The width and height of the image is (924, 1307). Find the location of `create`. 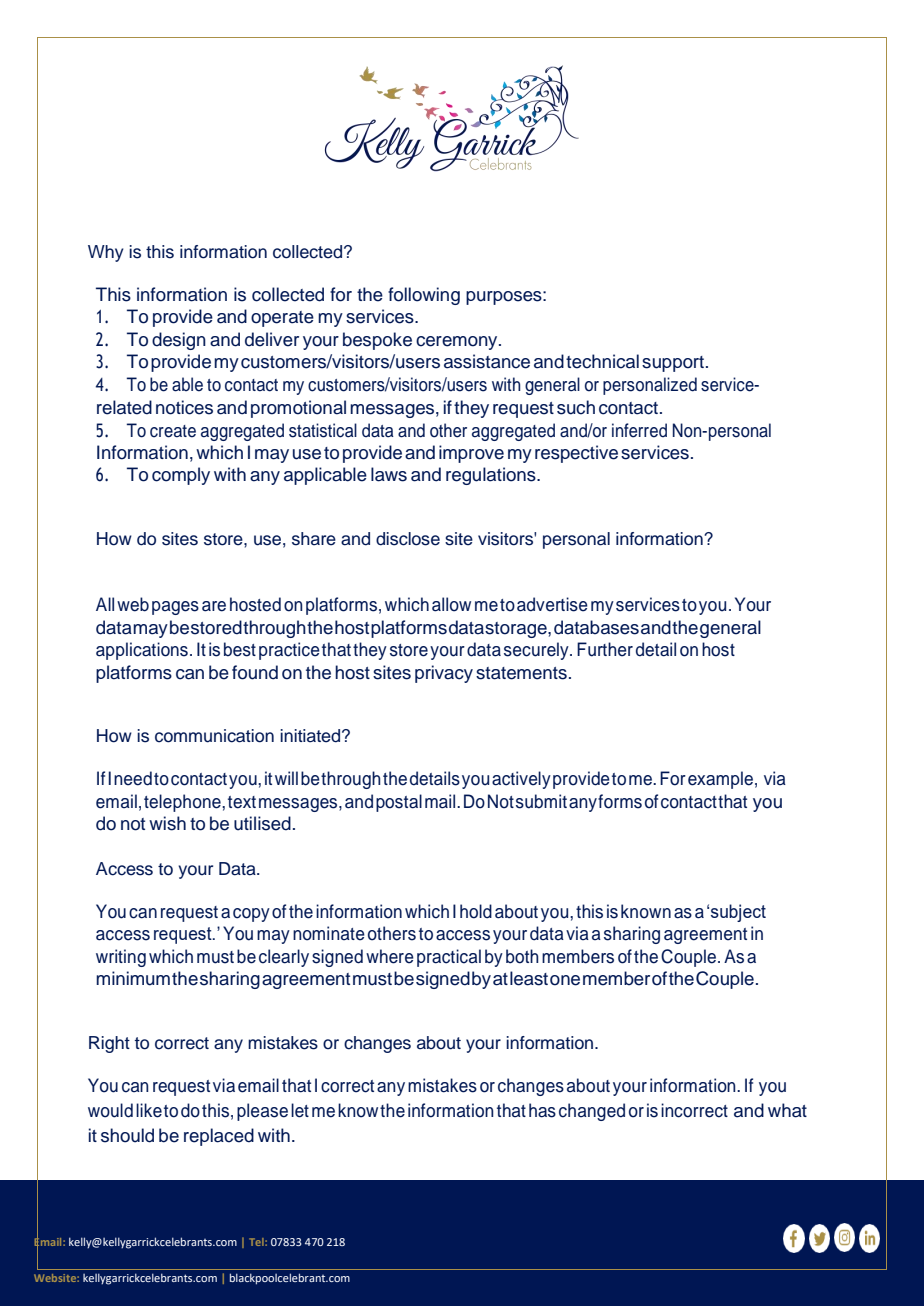

create is located at coordinates (173, 431).
